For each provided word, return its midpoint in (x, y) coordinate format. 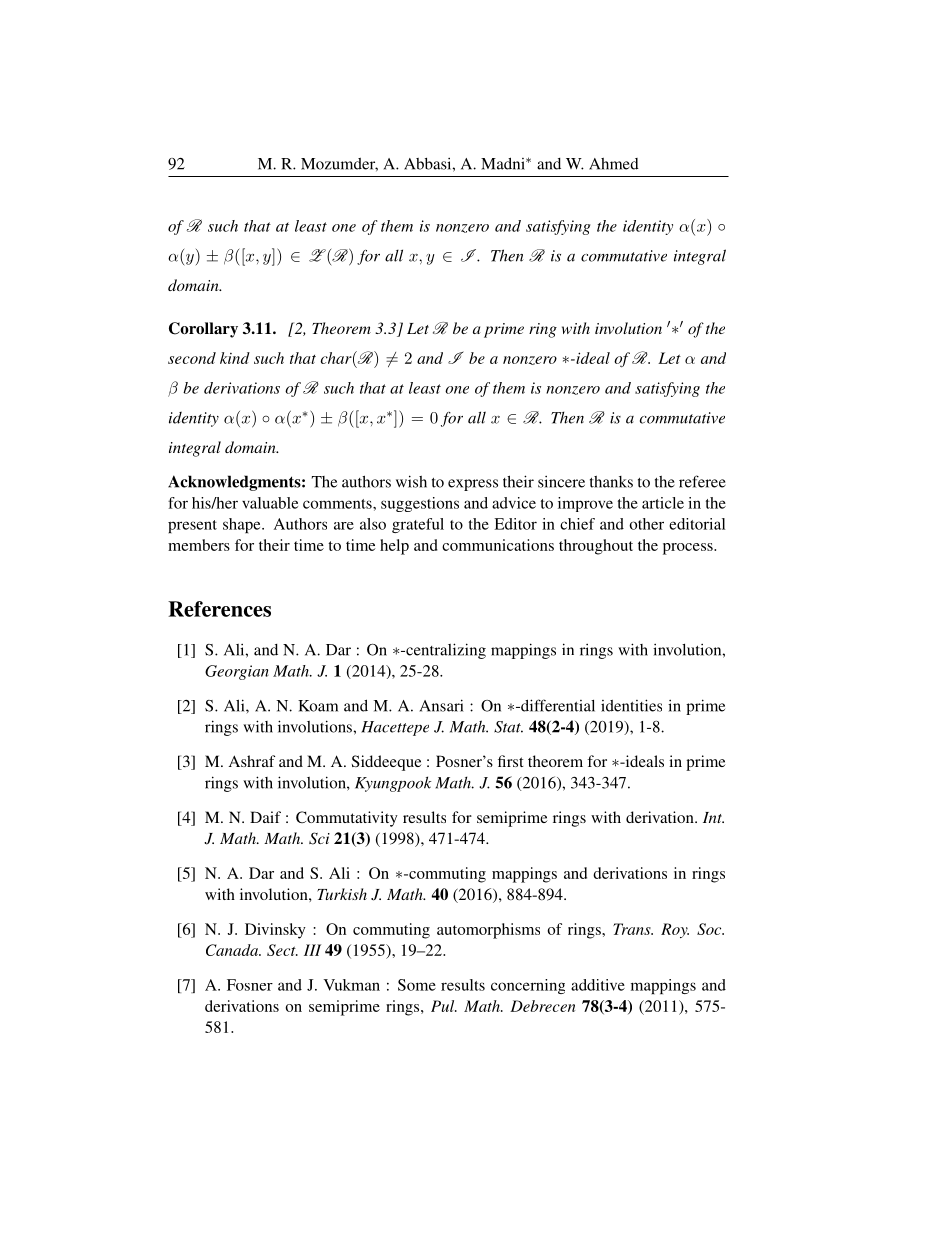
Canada (233, 950)
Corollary (203, 330)
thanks (611, 482)
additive (598, 985)
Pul (444, 1006)
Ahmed (614, 164)
